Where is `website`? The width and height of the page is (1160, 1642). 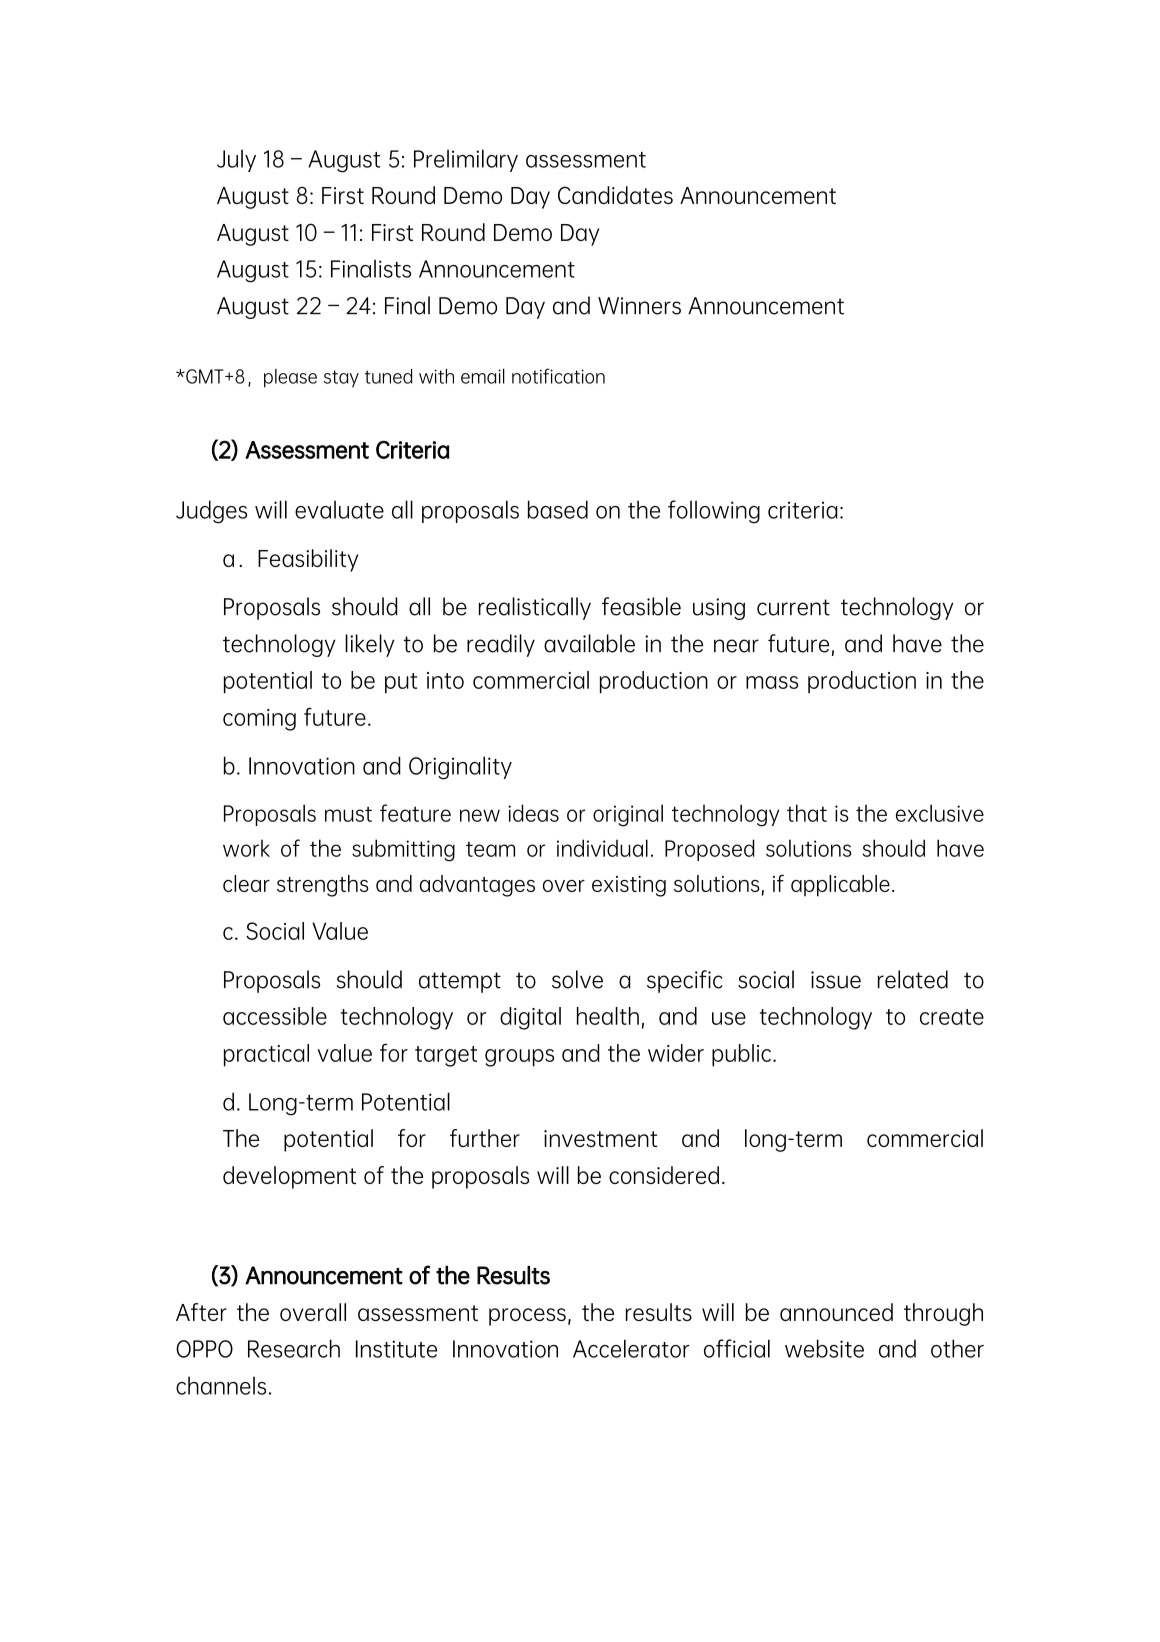 website is located at coordinates (824, 1348).
